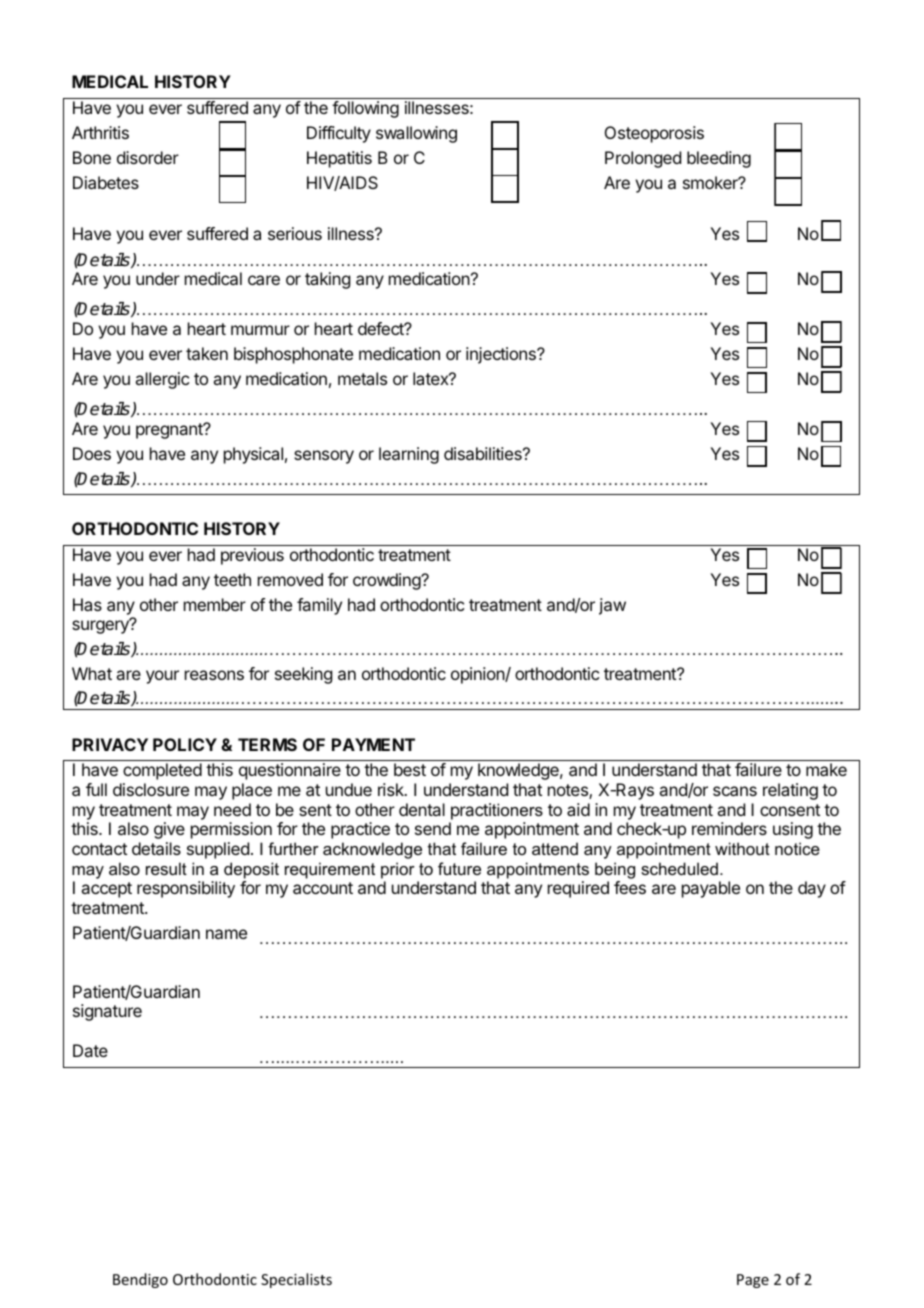  What do you see at coordinates (643, 159) in the screenshot?
I see `Prolonged` at bounding box center [643, 159].
